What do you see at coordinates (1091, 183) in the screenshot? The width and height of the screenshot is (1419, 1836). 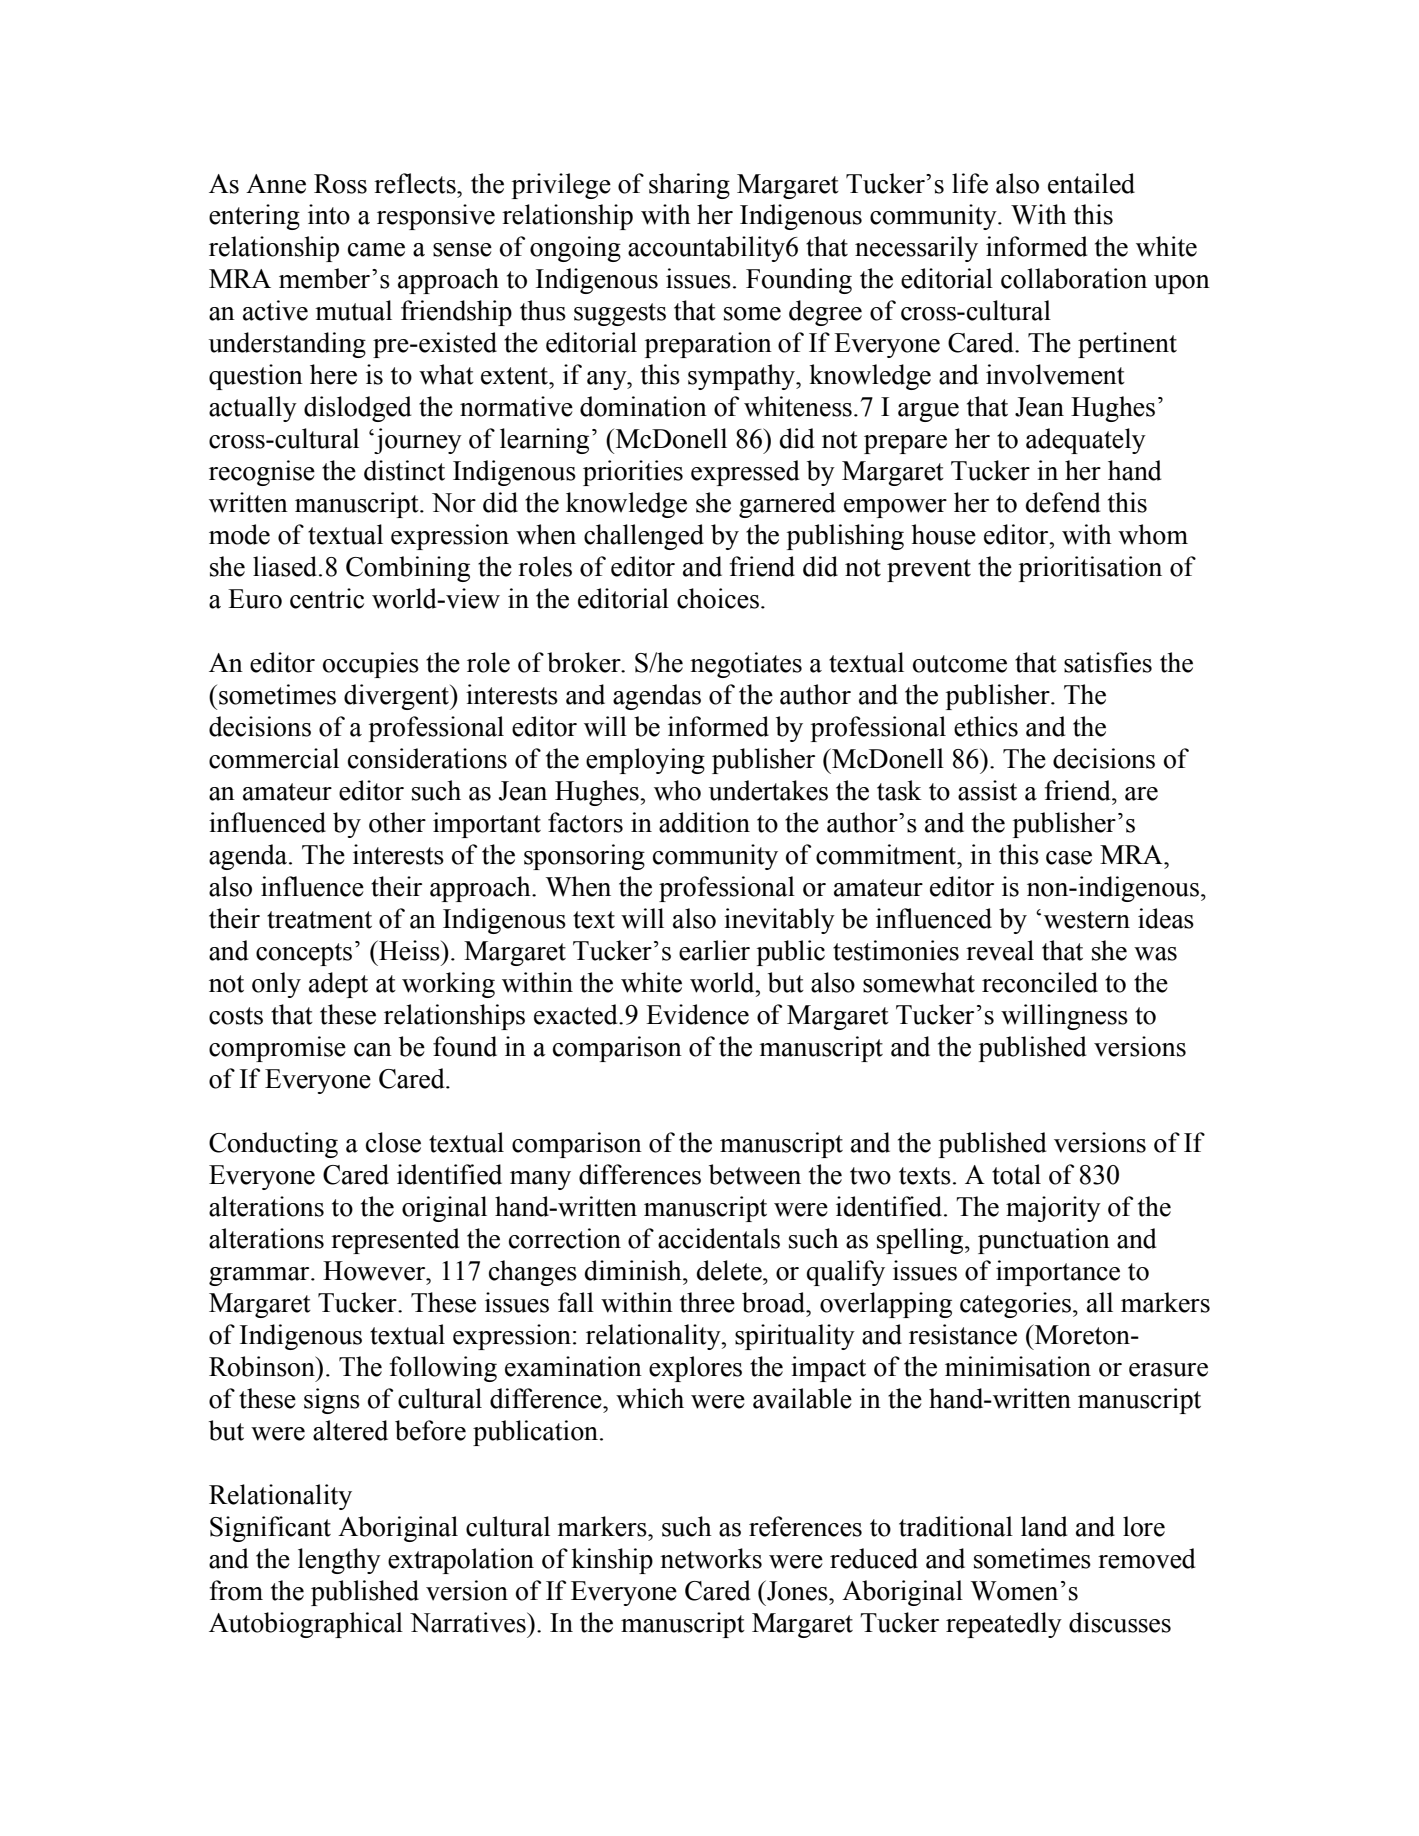 I see `entailed` at bounding box center [1091, 183].
